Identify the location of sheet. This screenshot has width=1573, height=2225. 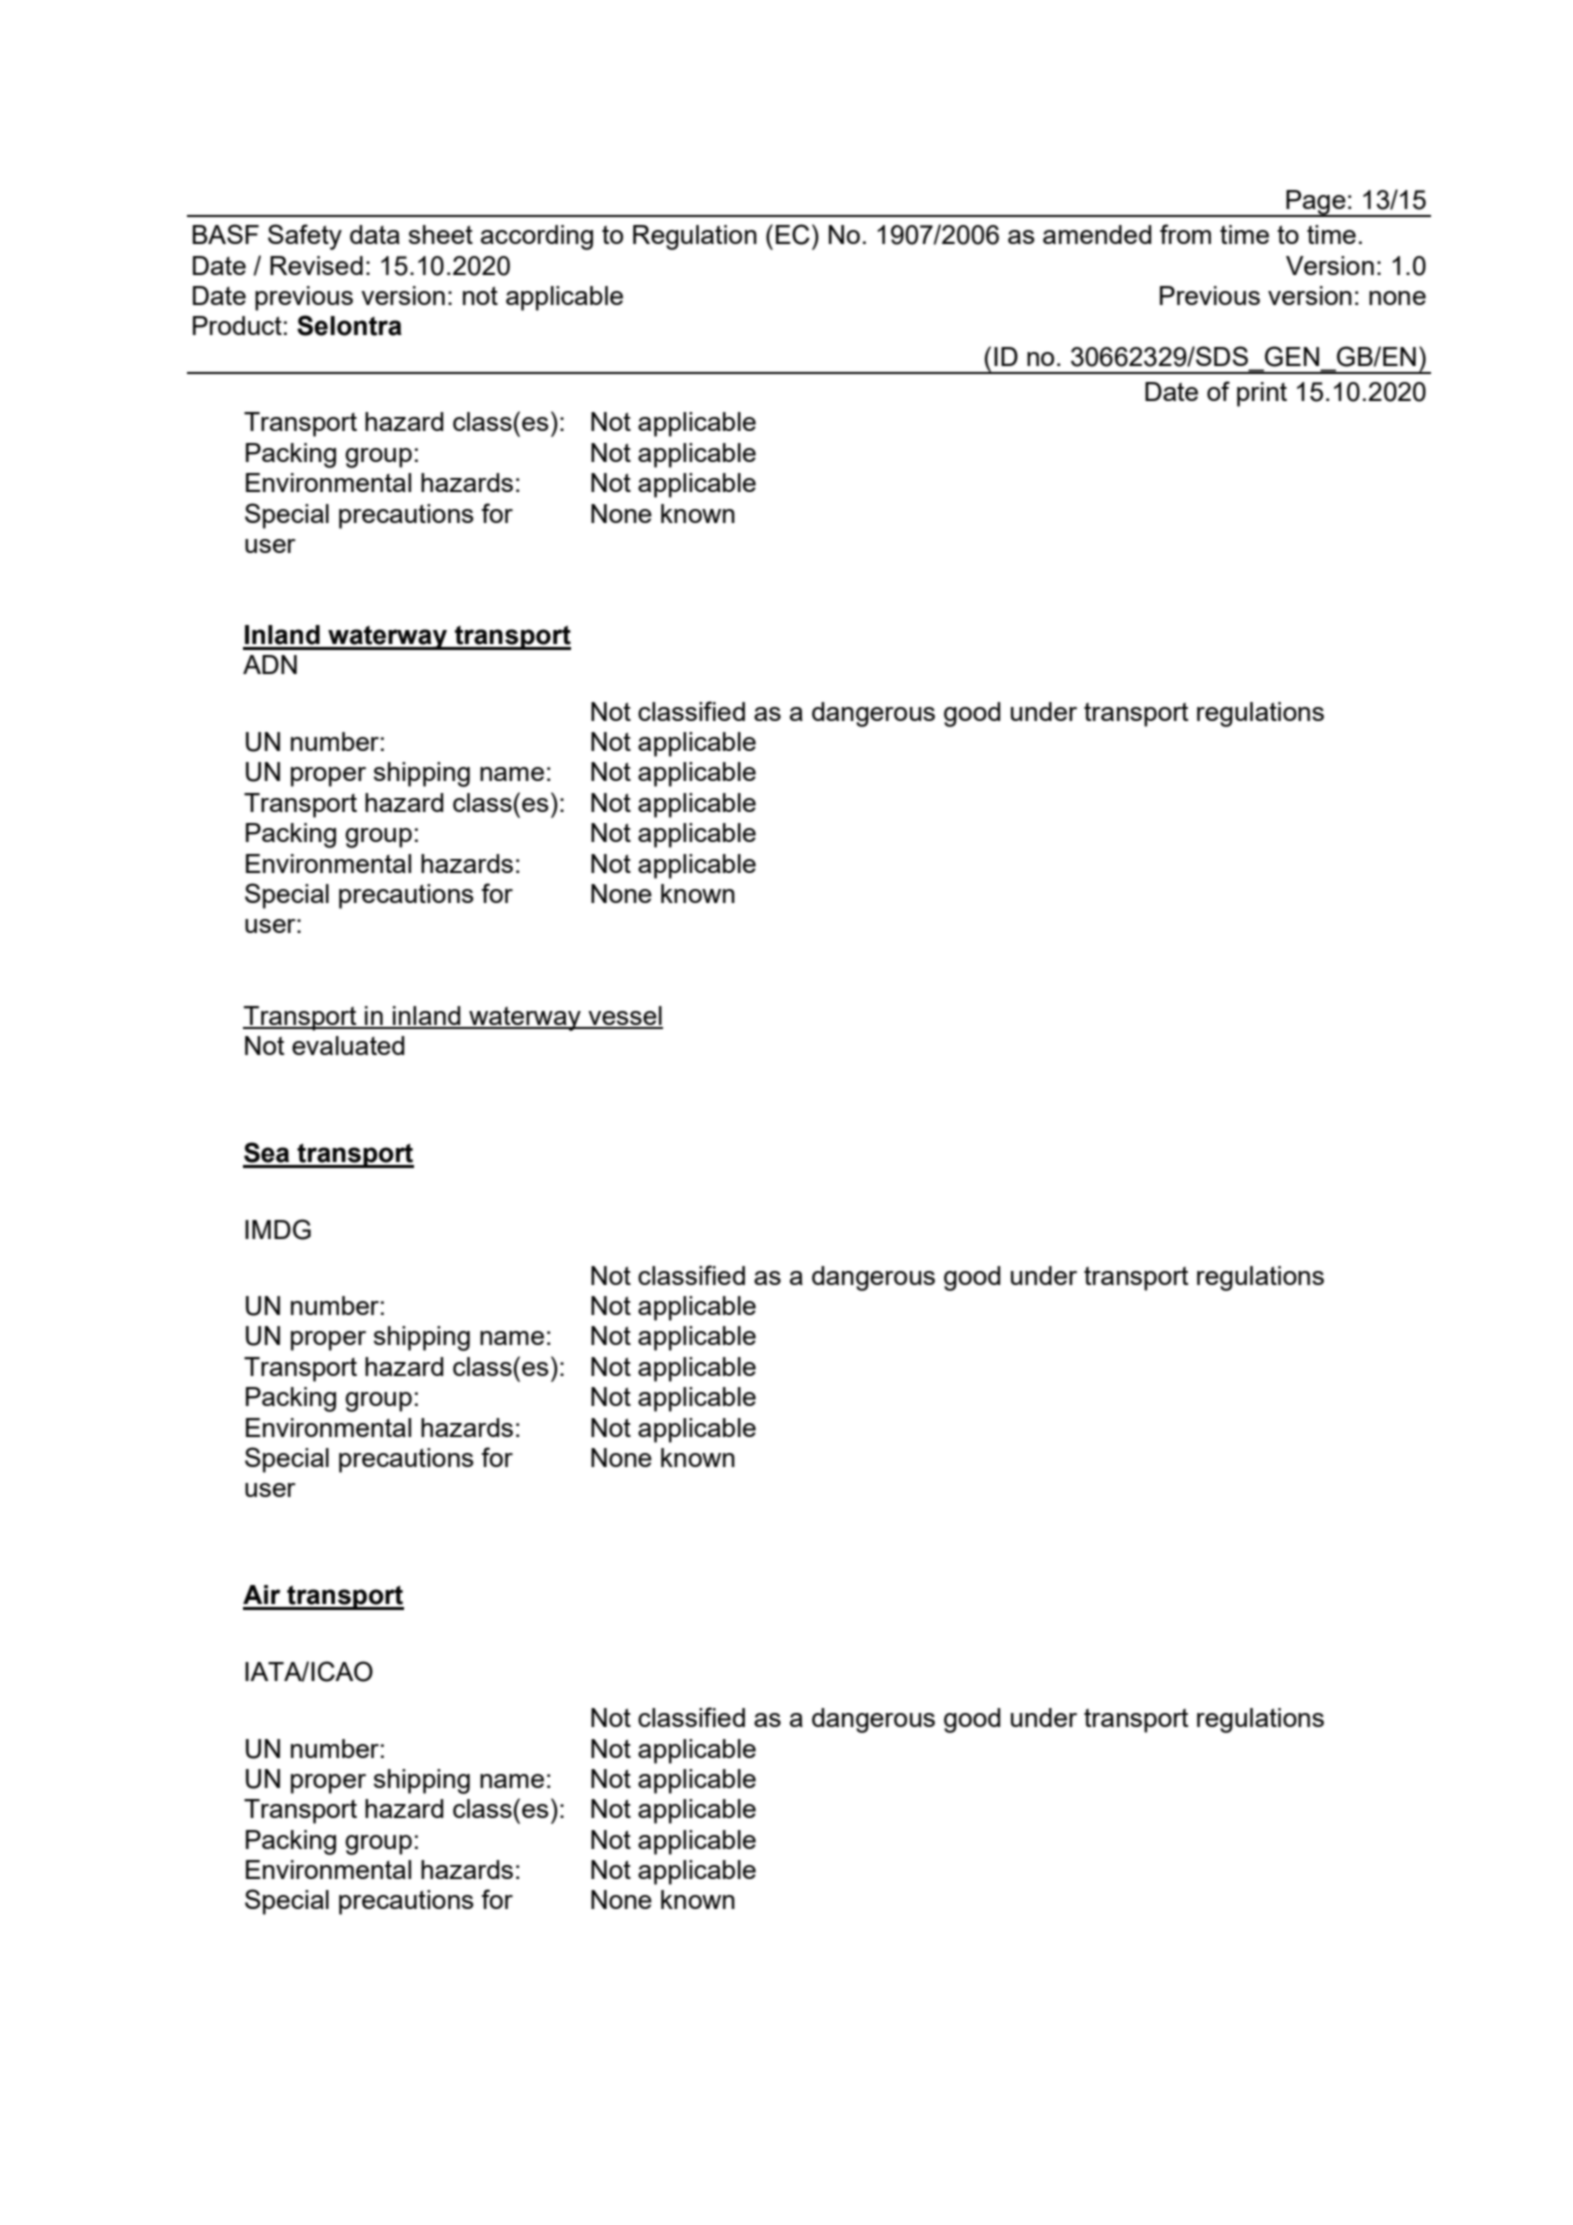
(441, 234).
